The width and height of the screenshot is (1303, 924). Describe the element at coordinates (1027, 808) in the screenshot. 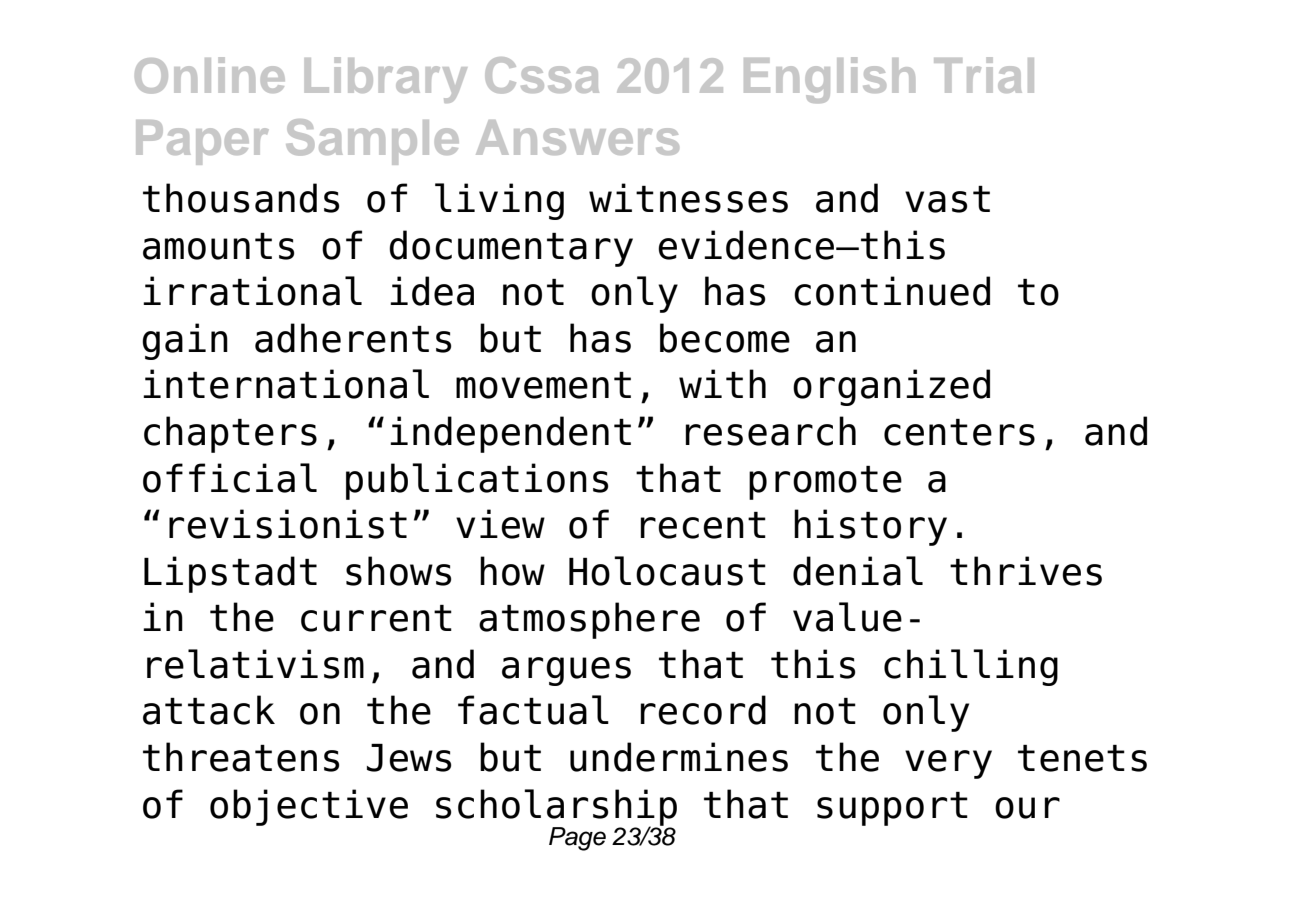

I see `our` at that location.
